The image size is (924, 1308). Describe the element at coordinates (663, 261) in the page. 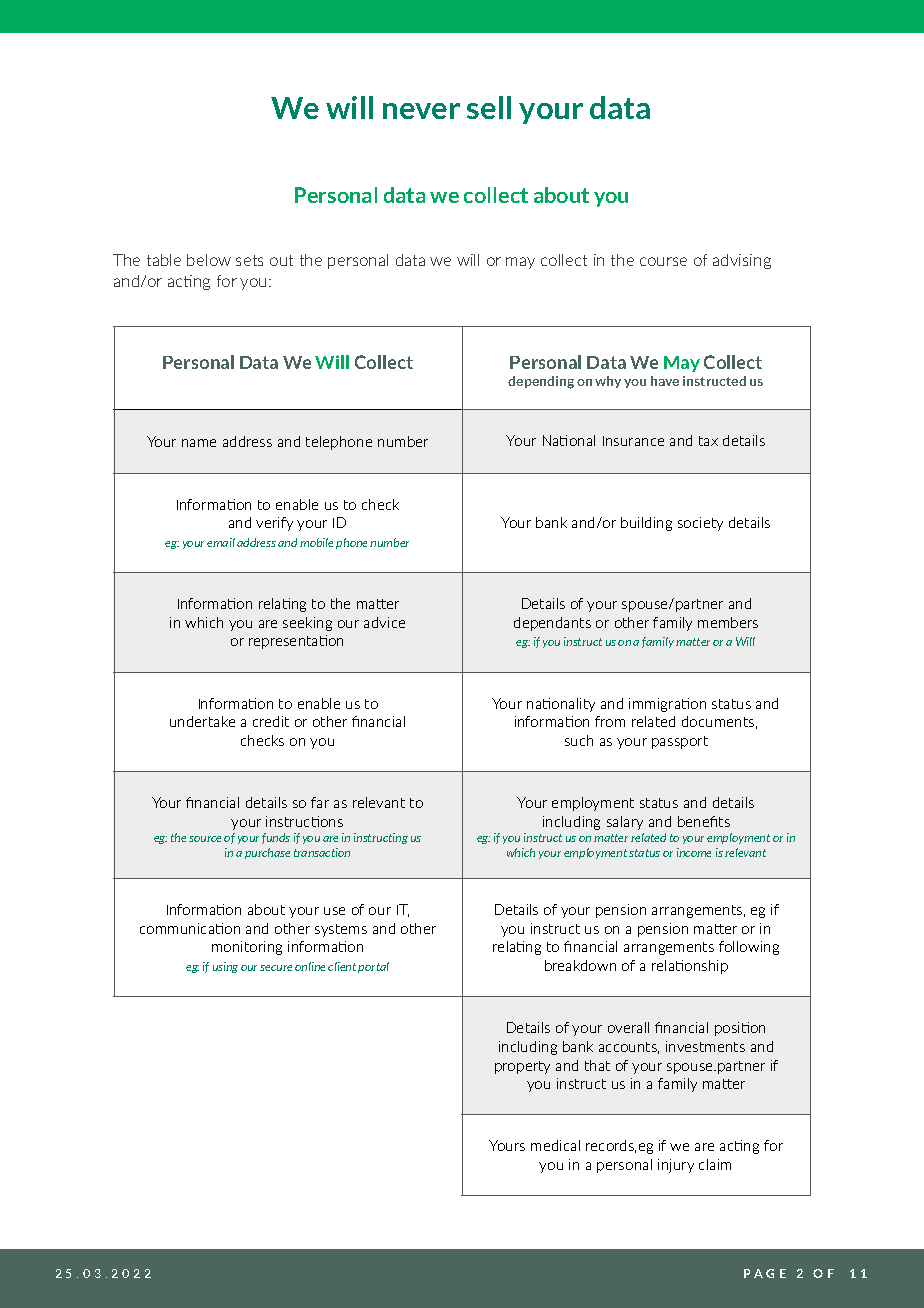

I see `course` at that location.
